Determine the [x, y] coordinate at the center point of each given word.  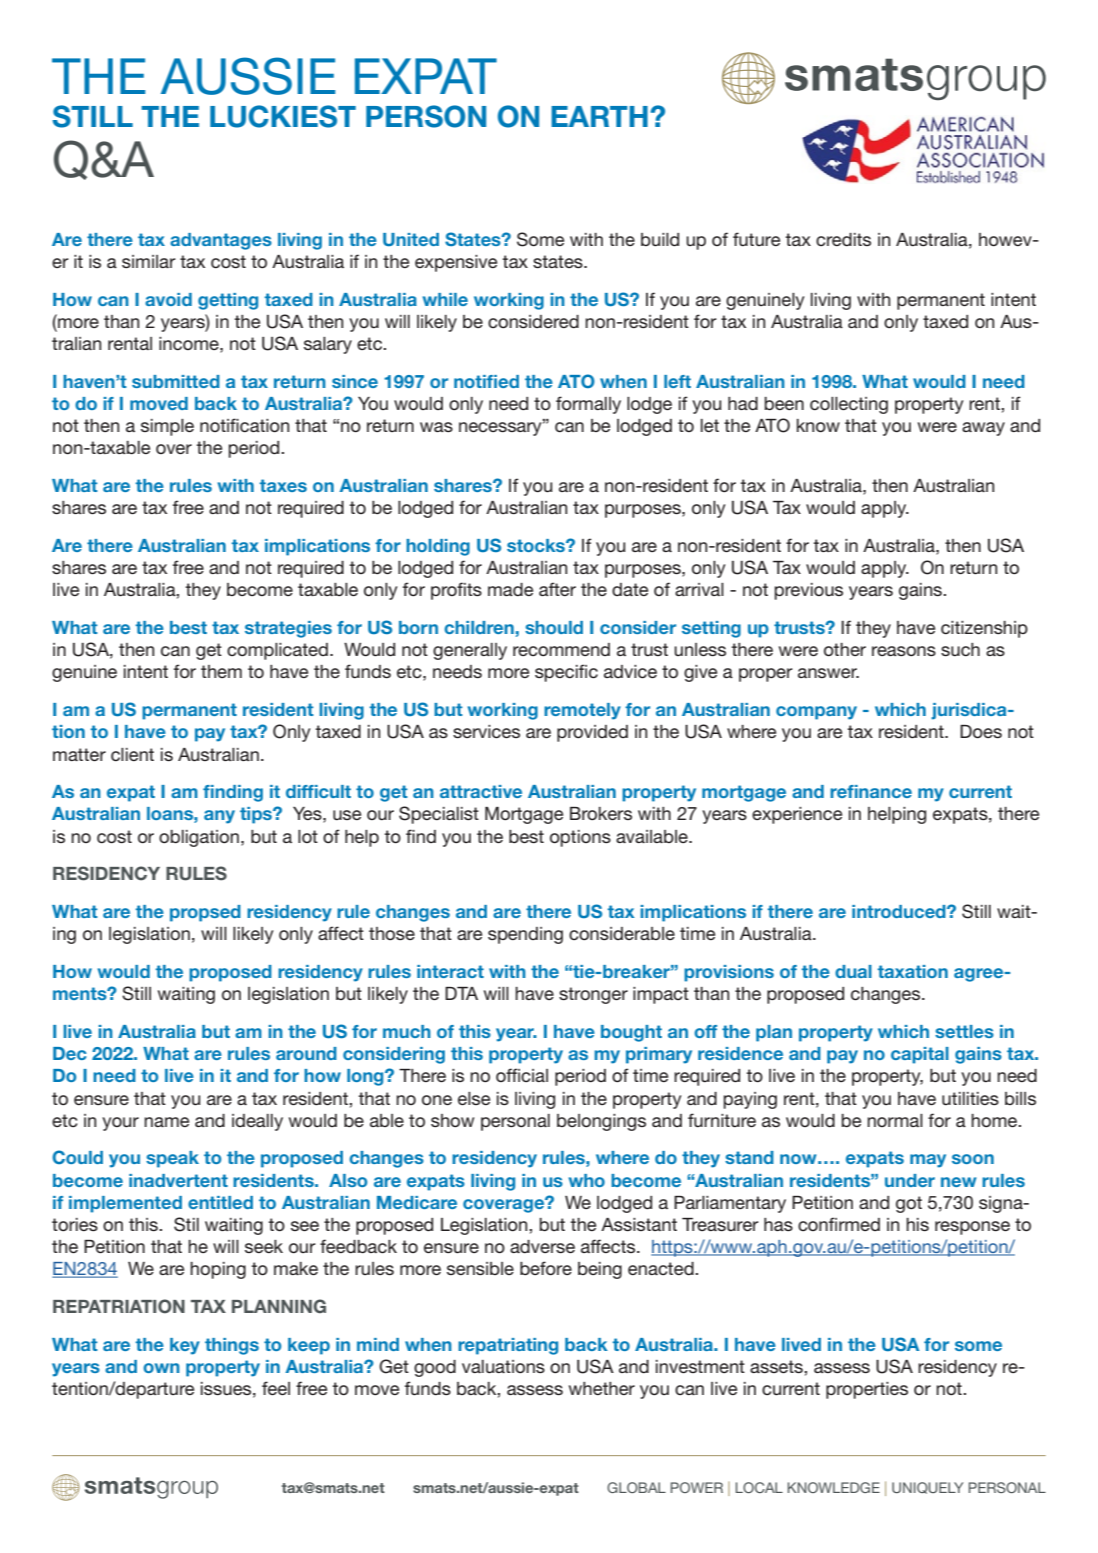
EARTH [599, 116]
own [161, 1368]
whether [602, 1388]
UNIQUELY [927, 1488]
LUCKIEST [283, 116]
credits [843, 239]
